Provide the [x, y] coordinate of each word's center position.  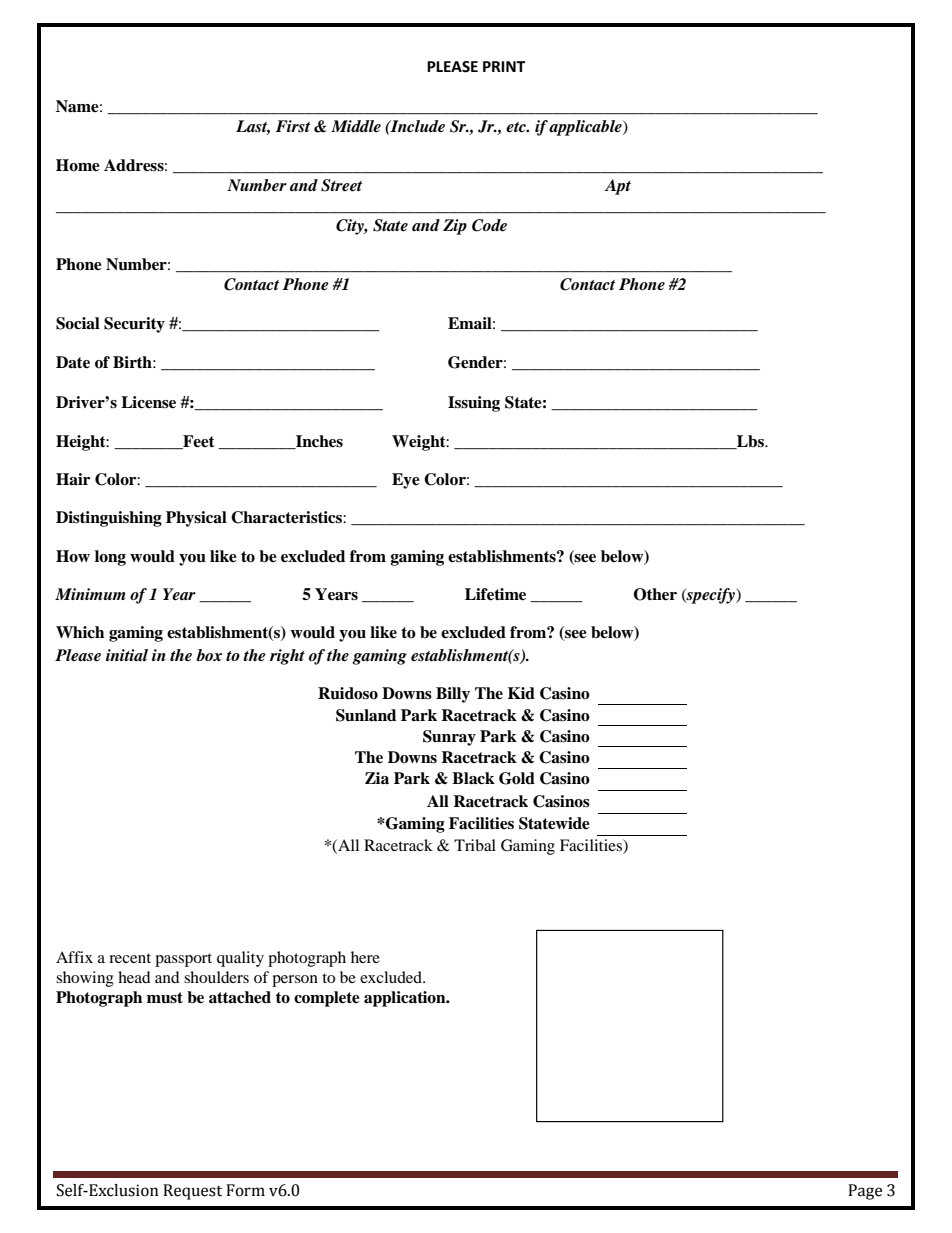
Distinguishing [109, 519]
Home [78, 165]
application [406, 999]
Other [655, 594]
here [365, 957]
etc [517, 127]
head [134, 977]
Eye [406, 481]
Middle [356, 126]
